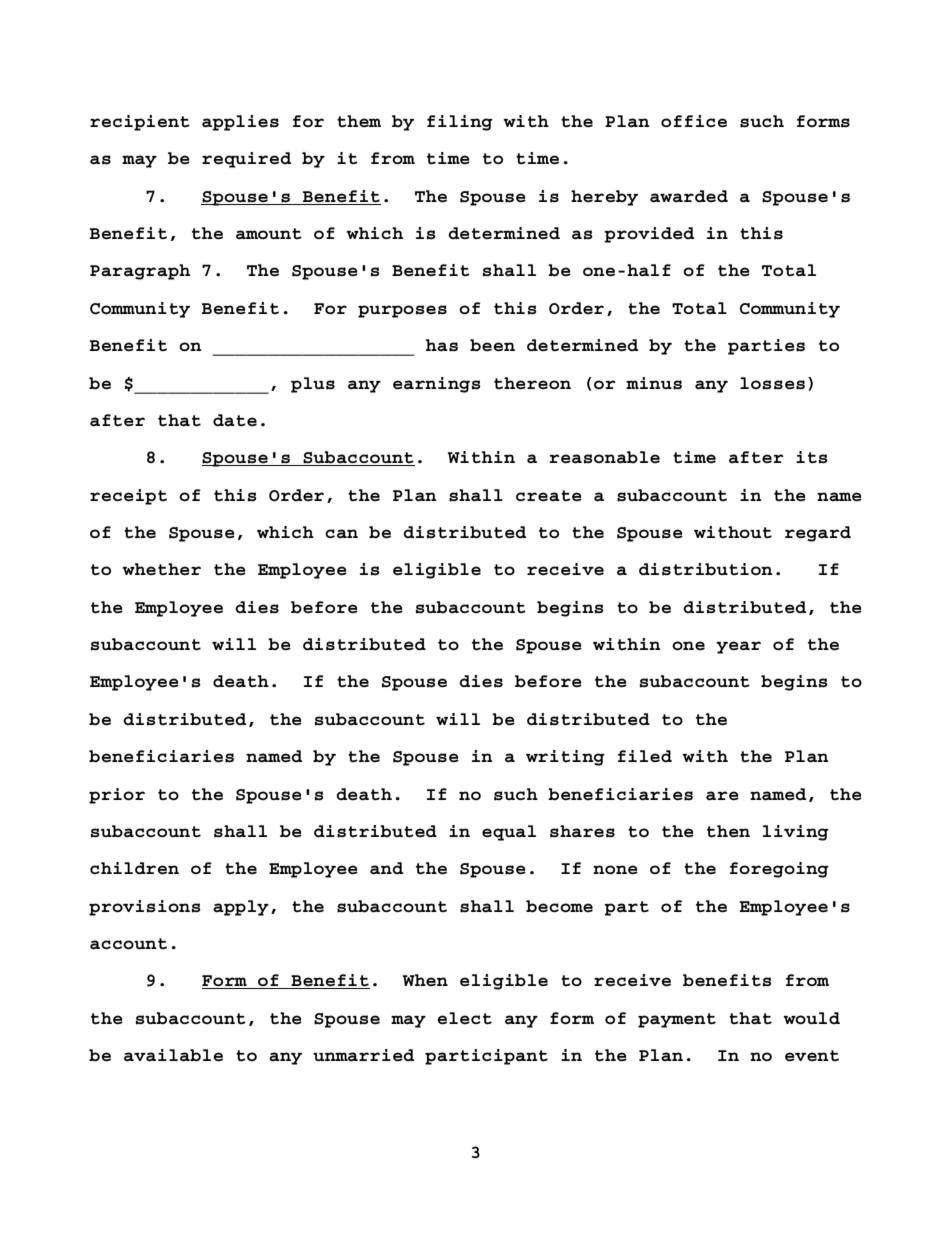 This image has height=1233, width=952. Describe the element at coordinates (694, 121) in the image. I see `office` at that location.
